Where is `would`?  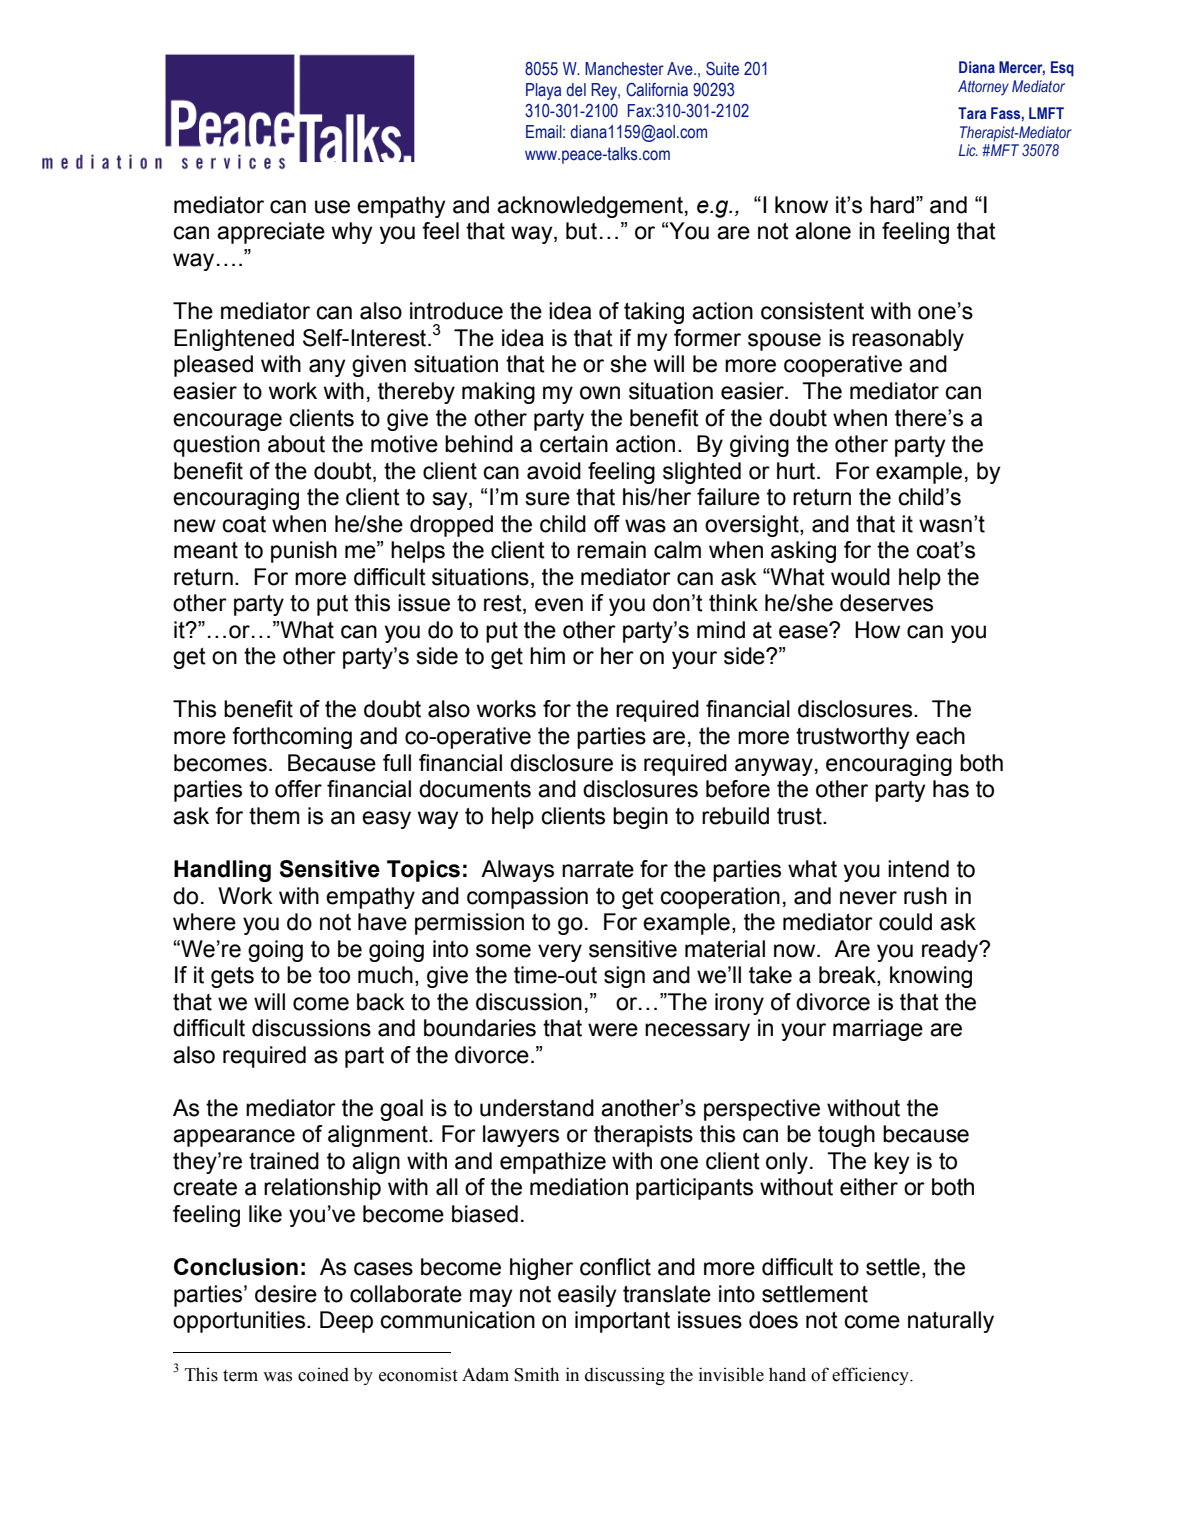
would is located at coordinates (860, 577).
